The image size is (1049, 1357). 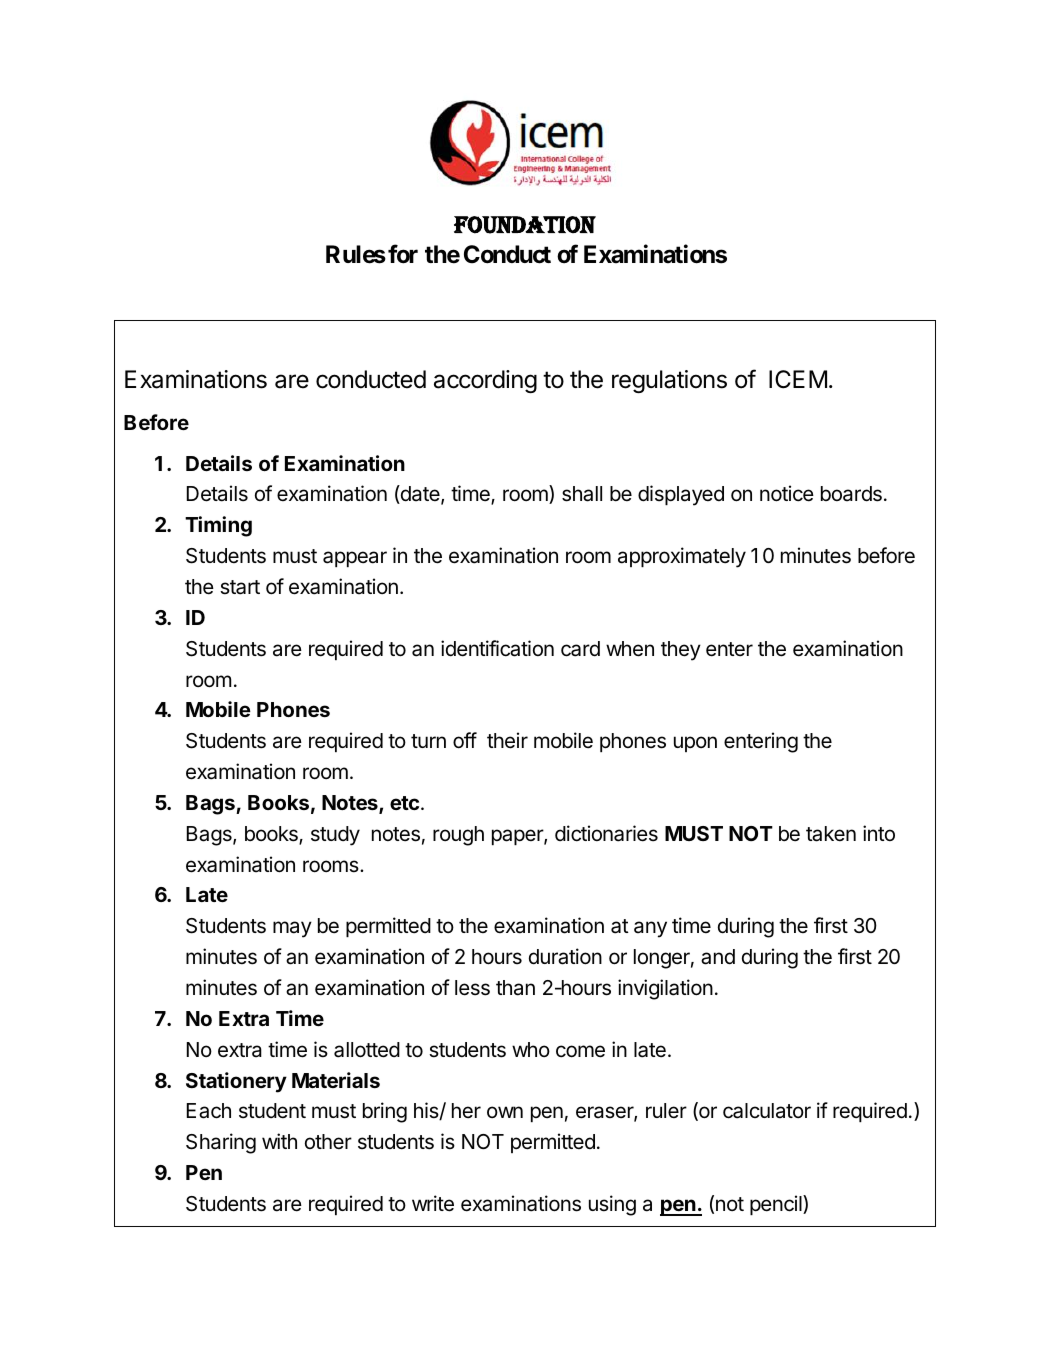 What do you see at coordinates (428, 741) in the screenshot?
I see `turn` at bounding box center [428, 741].
